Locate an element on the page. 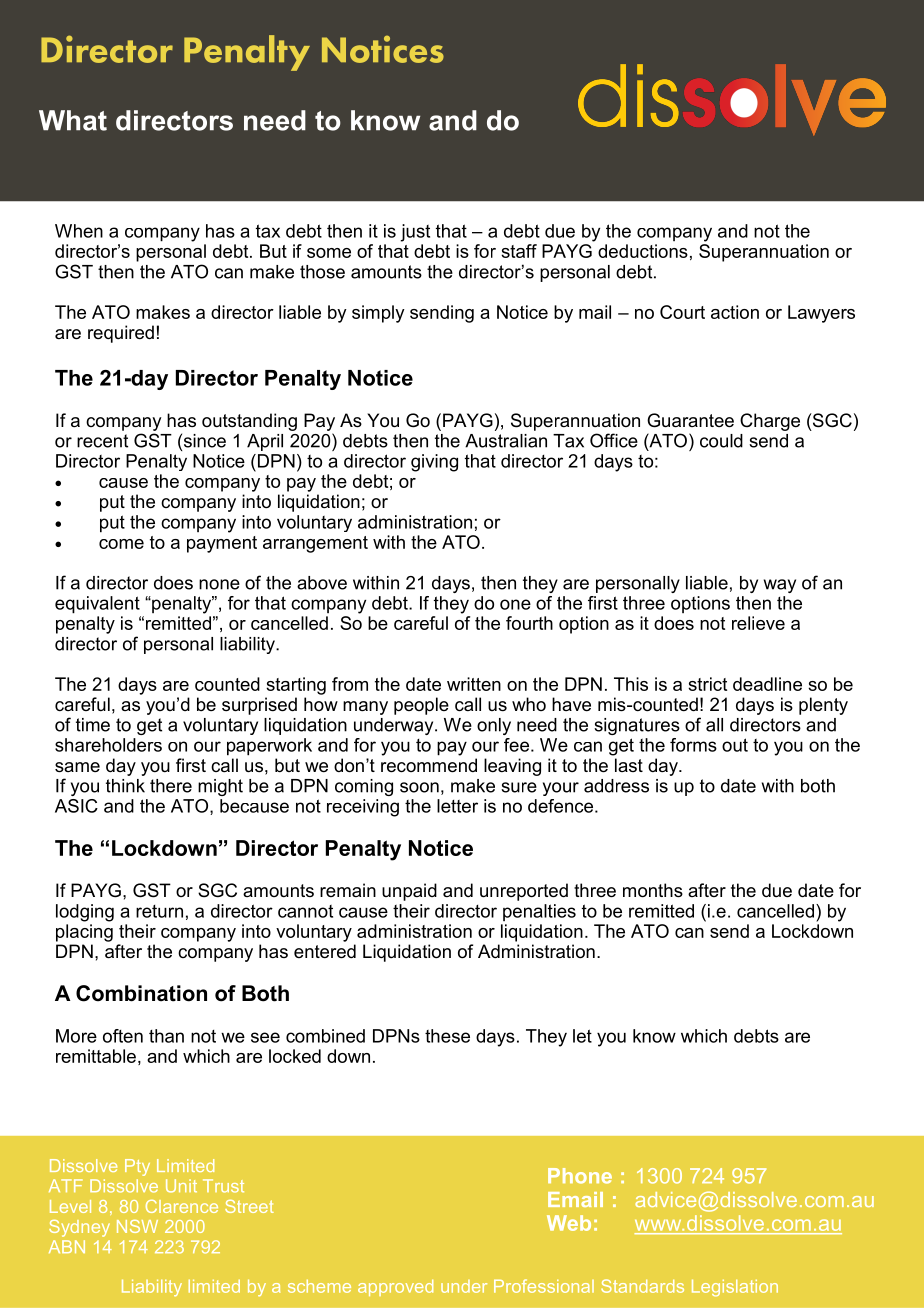  strict is located at coordinates (707, 684).
